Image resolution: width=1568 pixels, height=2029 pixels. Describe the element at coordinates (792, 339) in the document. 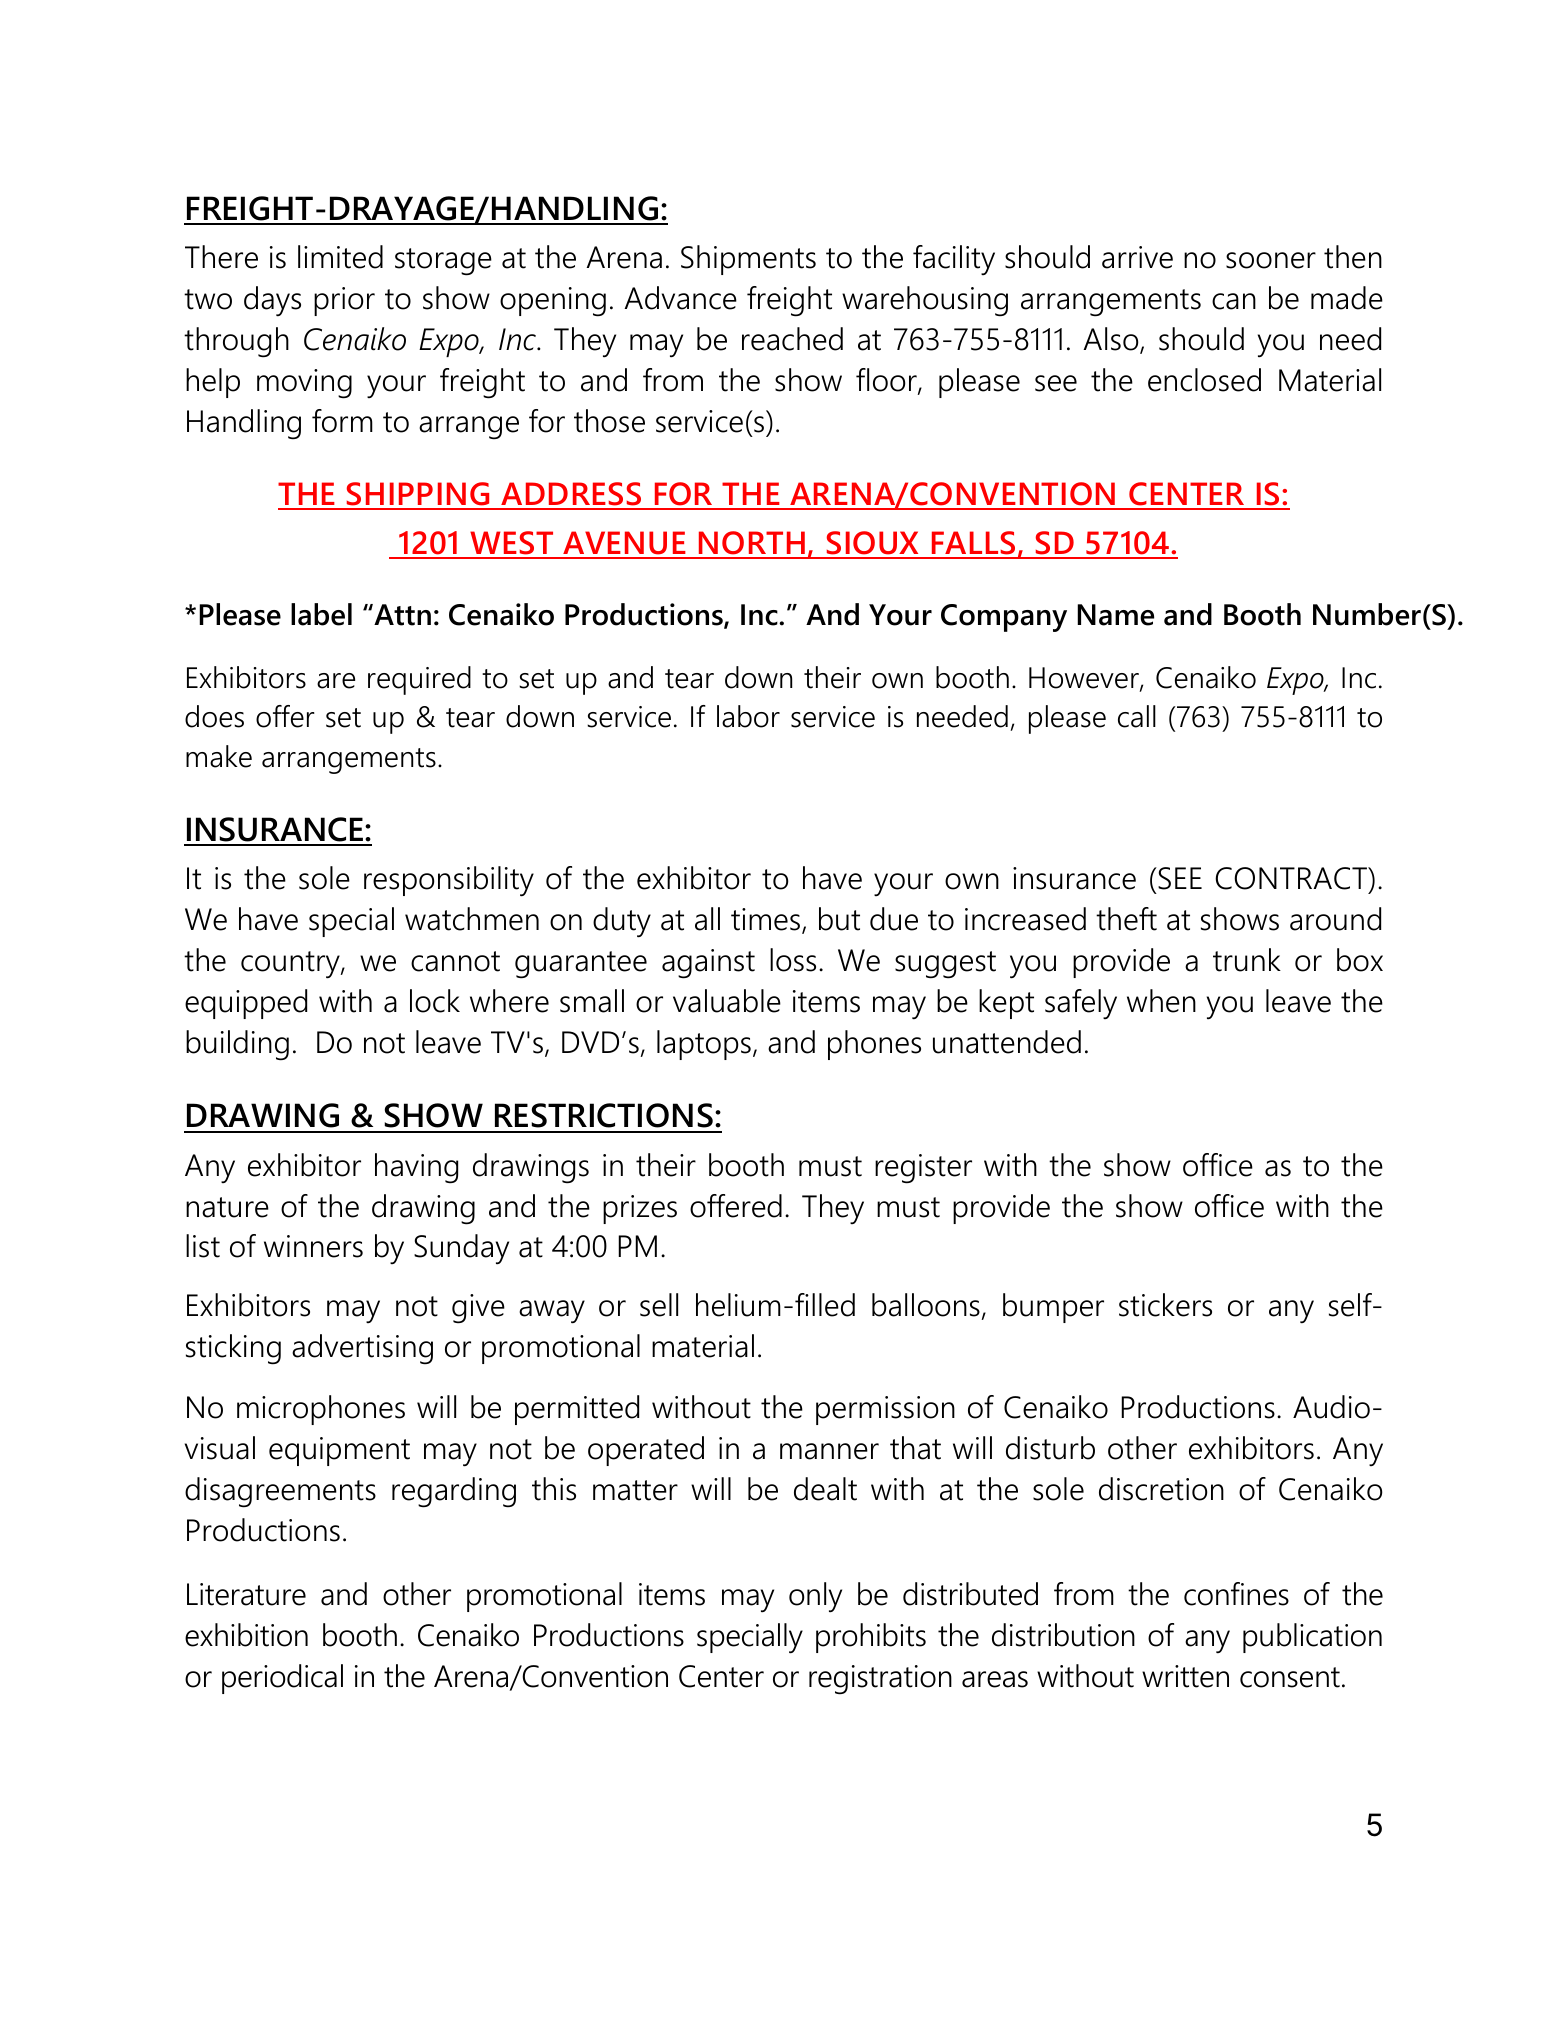

I see `reached` at that location.
